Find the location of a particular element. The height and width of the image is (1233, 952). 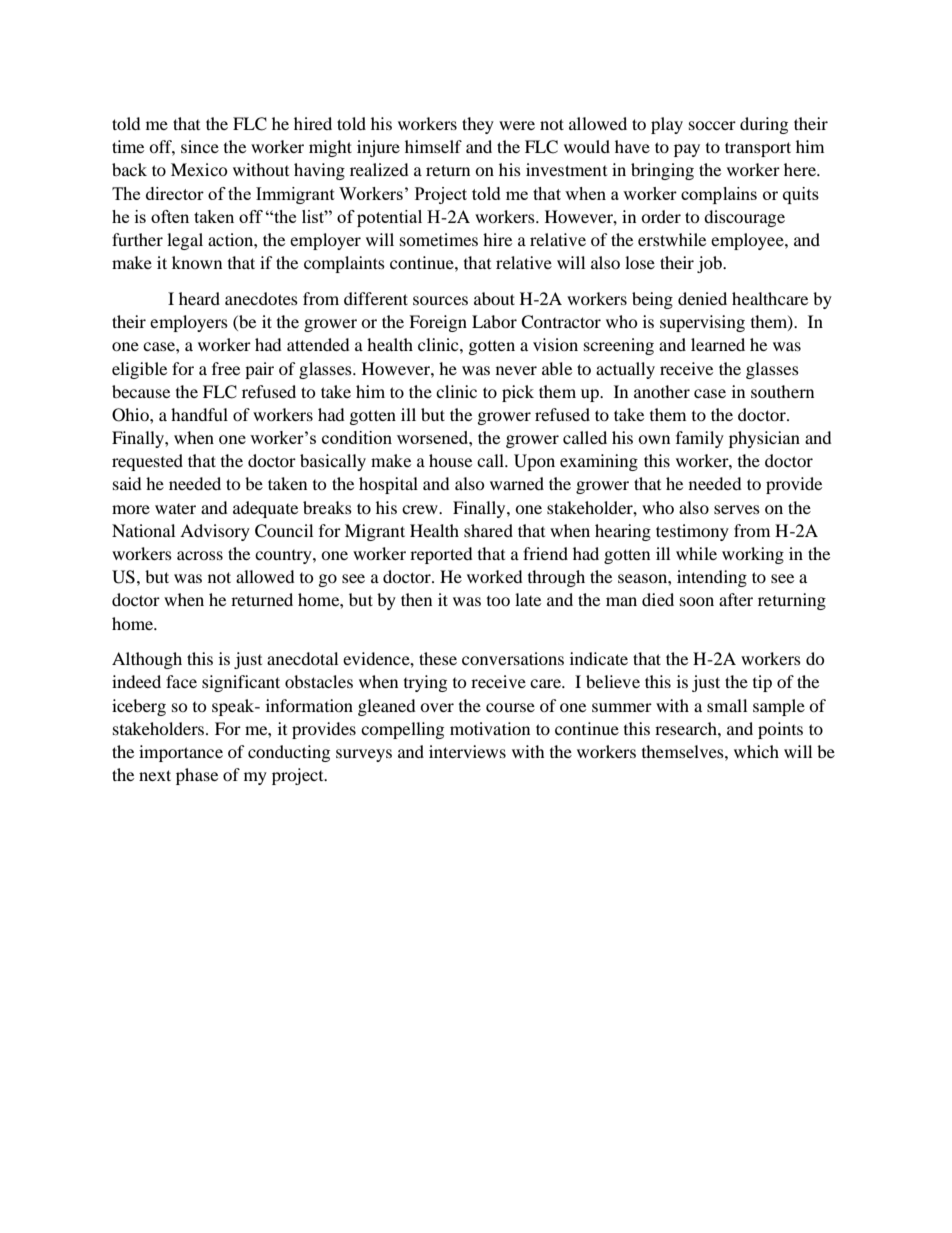

since is located at coordinates (200, 146).
